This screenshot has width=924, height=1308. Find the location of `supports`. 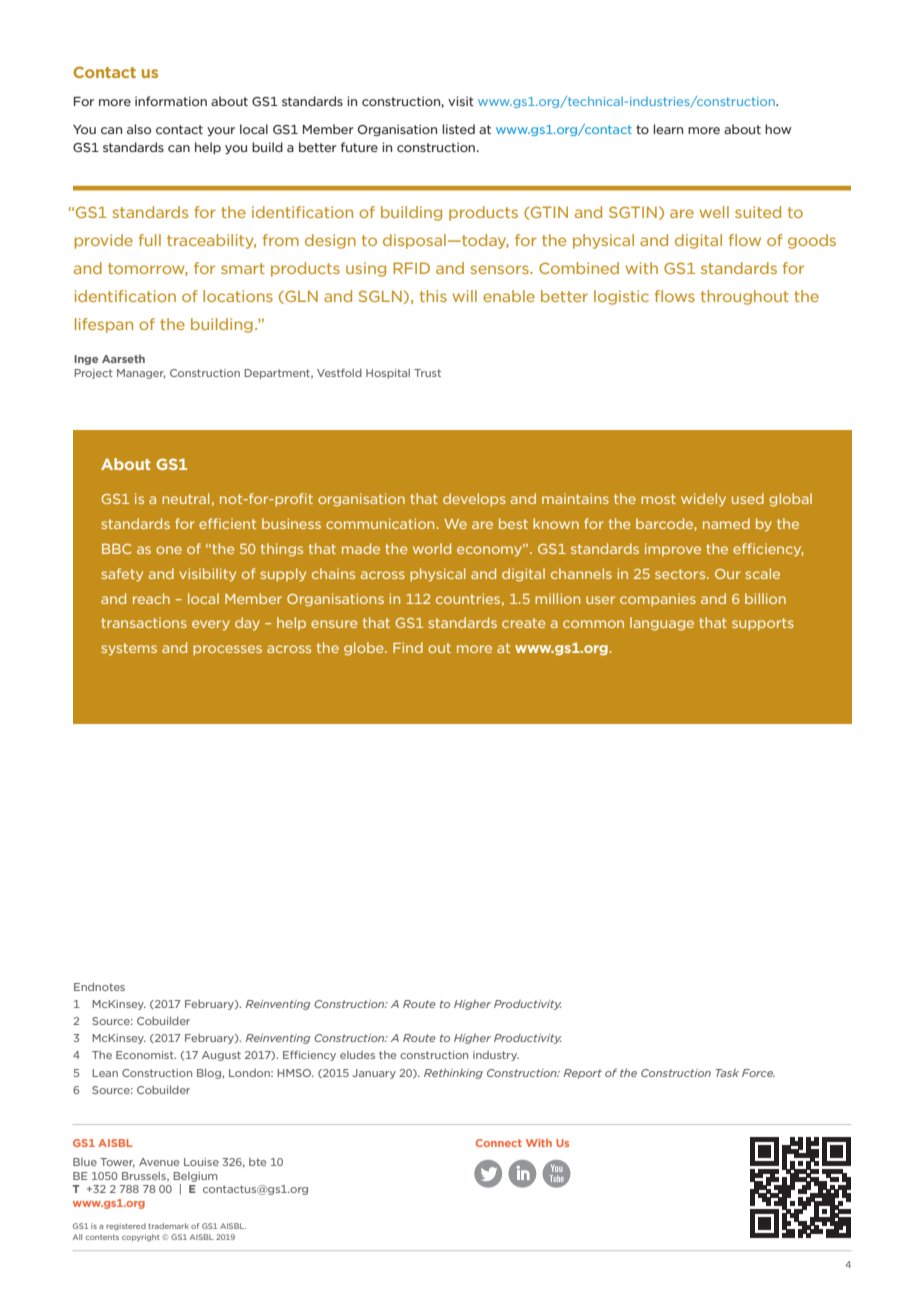

supports is located at coordinates (763, 624).
